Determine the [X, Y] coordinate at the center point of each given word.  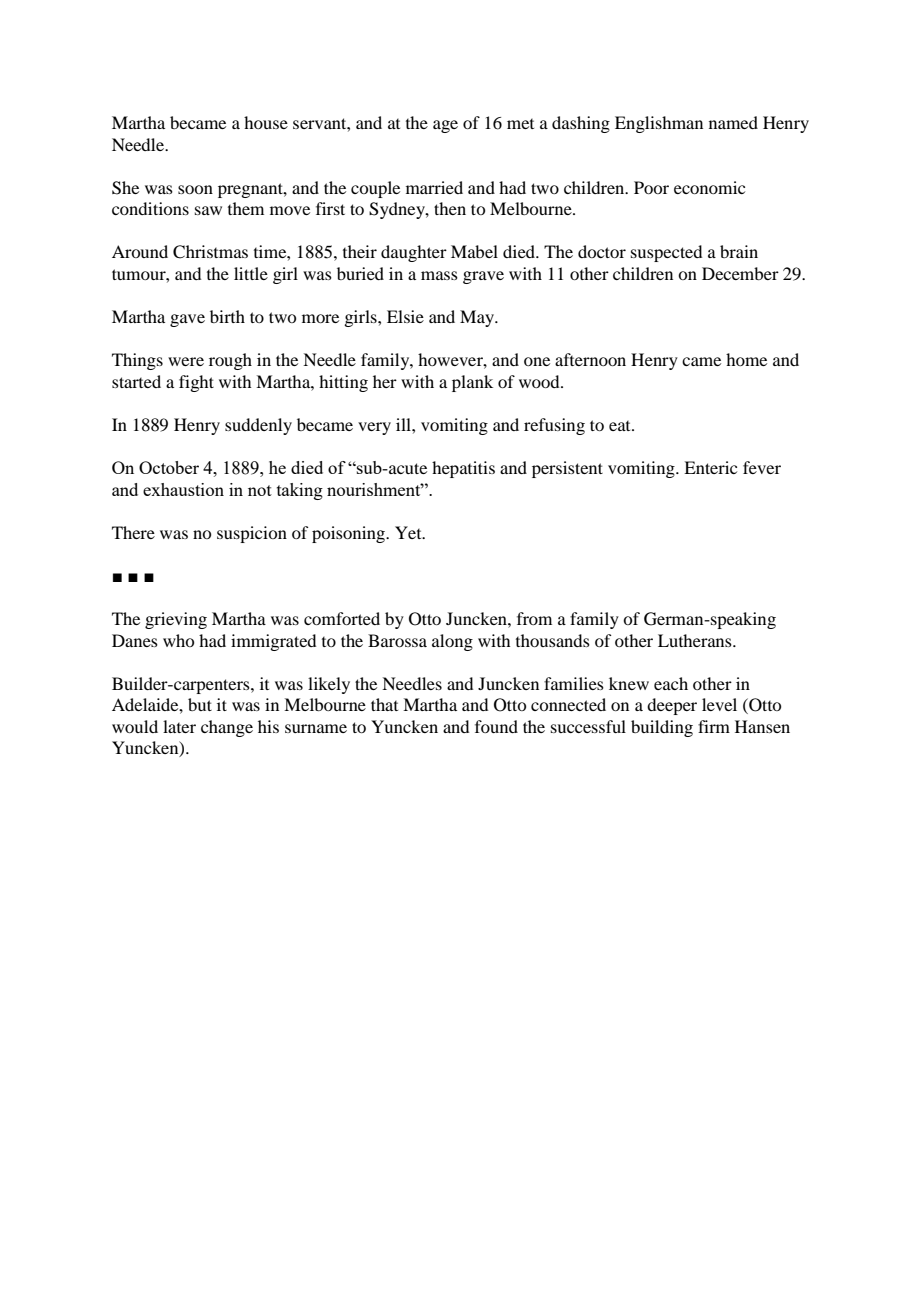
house [266, 122]
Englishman [659, 124]
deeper [672, 706]
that [384, 704]
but [200, 704]
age [445, 126]
